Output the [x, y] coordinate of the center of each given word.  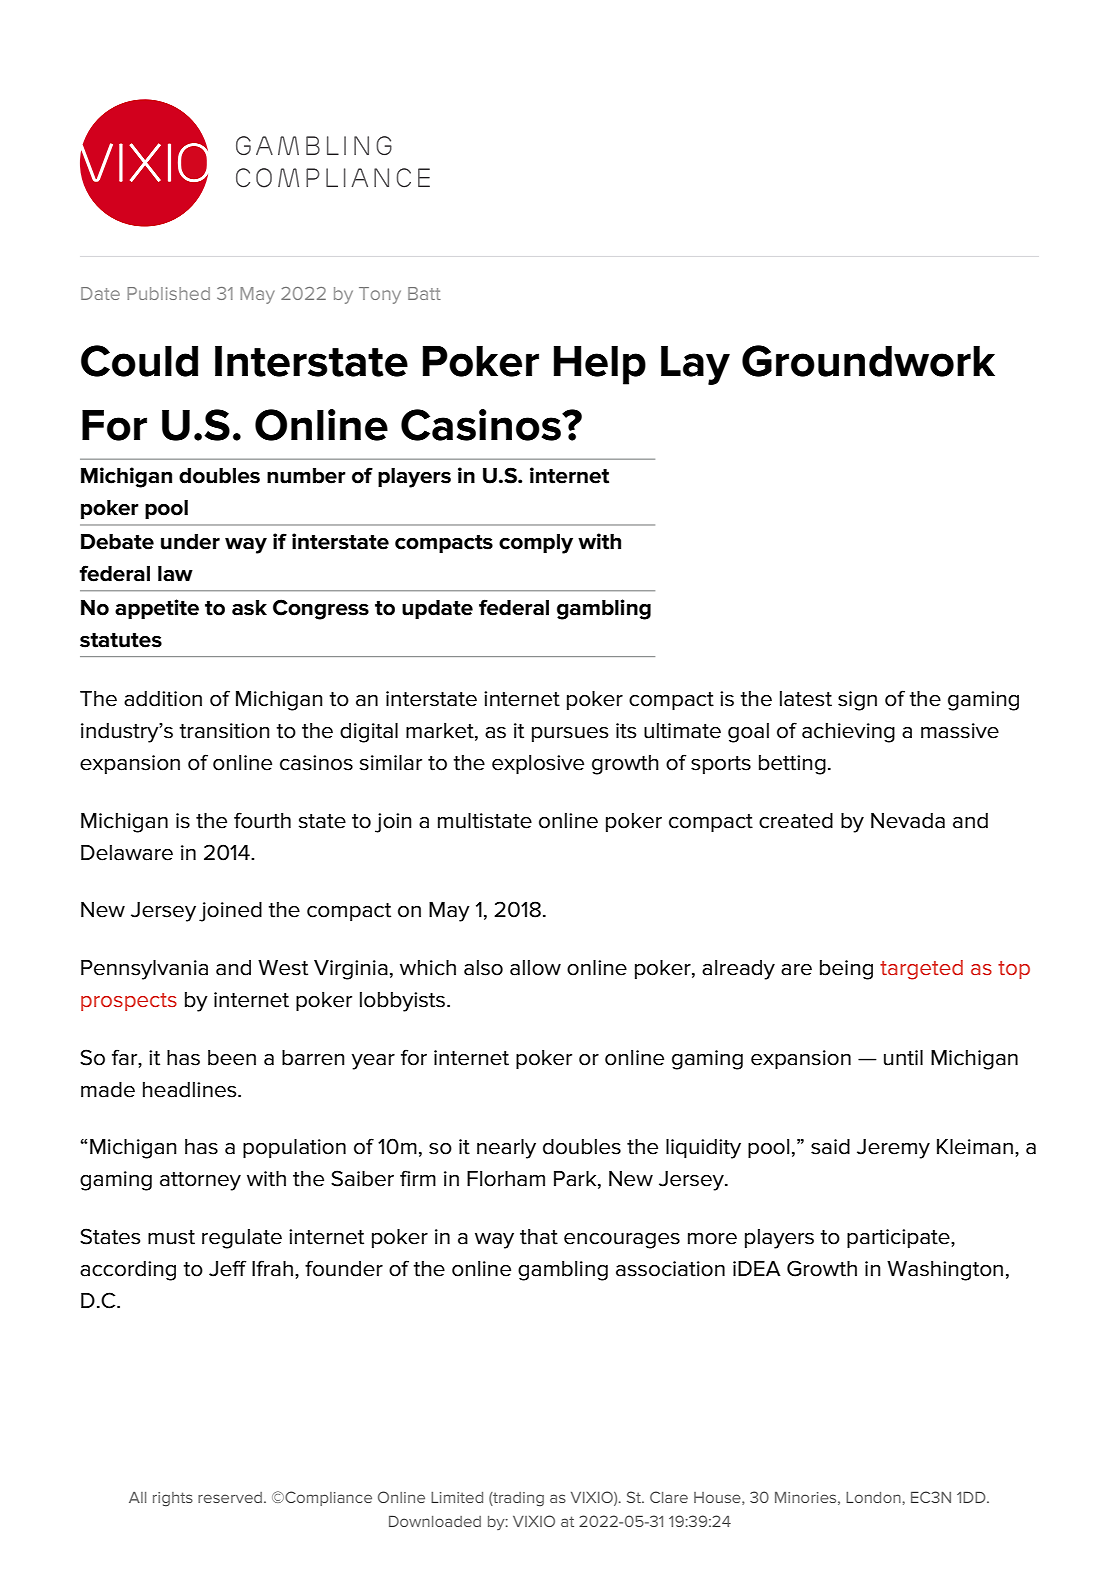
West [283, 968]
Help [600, 365]
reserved [230, 1497]
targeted [921, 970]
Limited [457, 1497]
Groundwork [868, 361]
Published [168, 293]
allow [535, 968]
